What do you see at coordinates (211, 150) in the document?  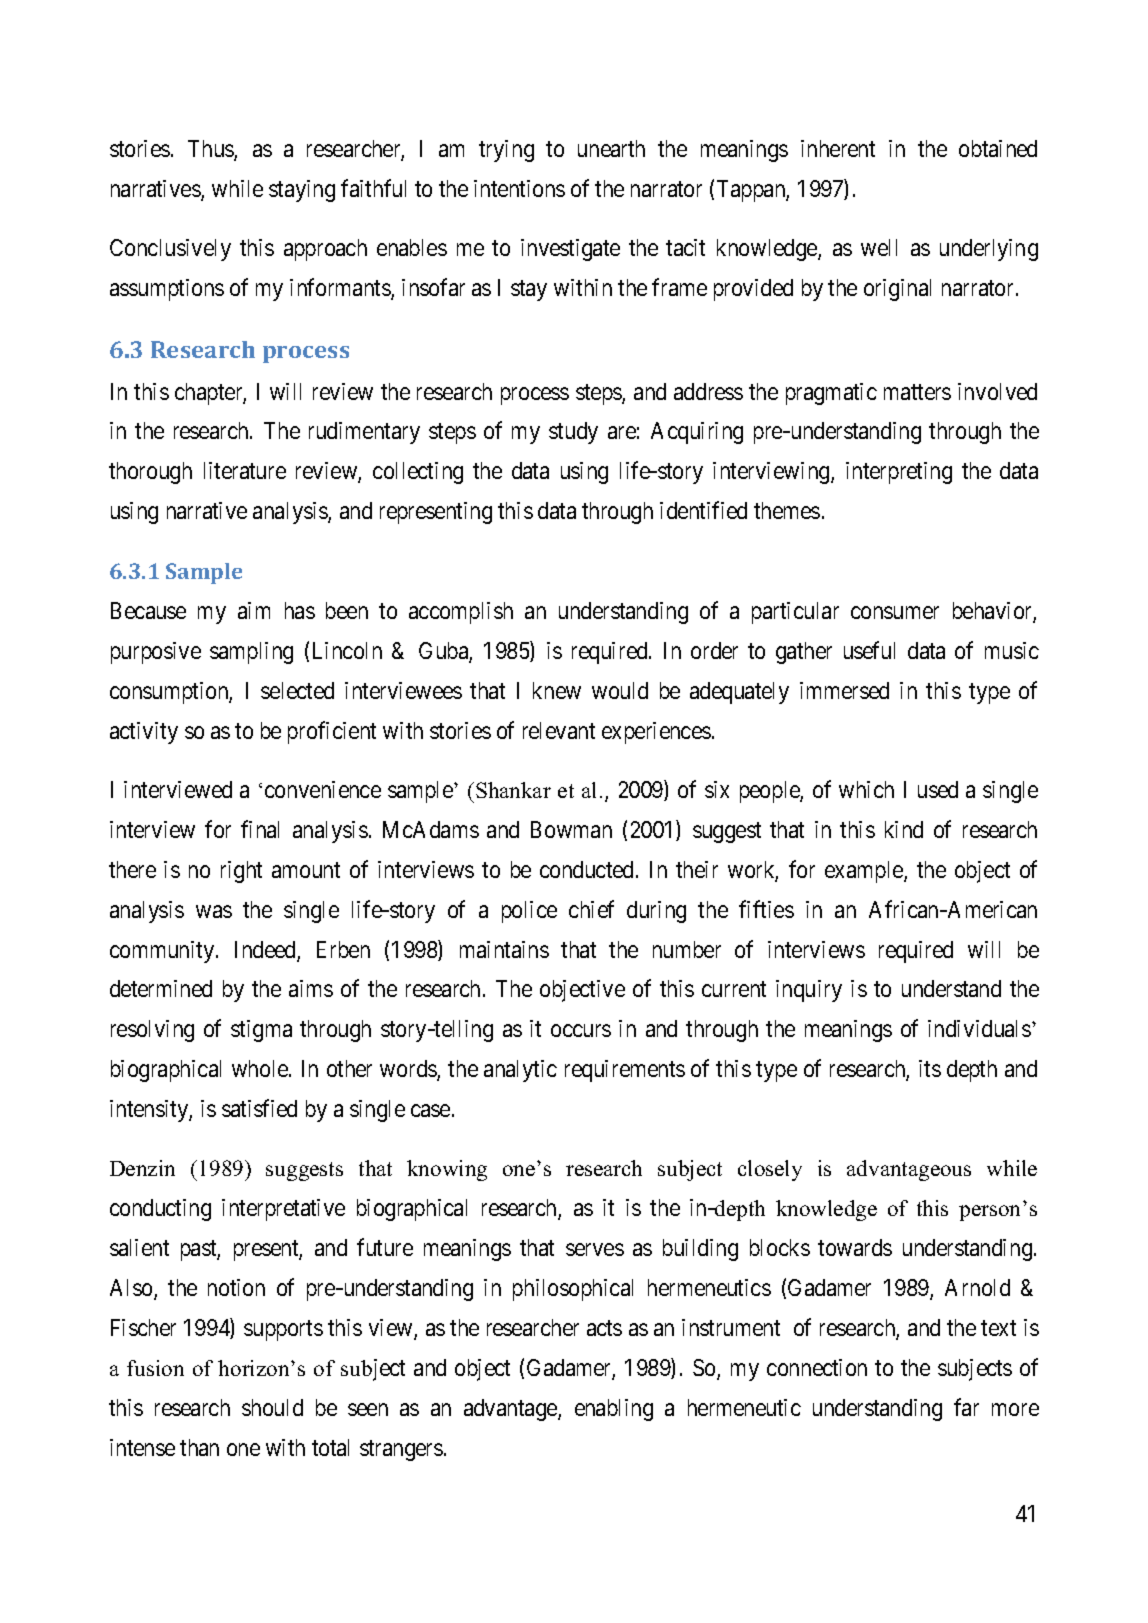 I see `Thus` at bounding box center [211, 150].
